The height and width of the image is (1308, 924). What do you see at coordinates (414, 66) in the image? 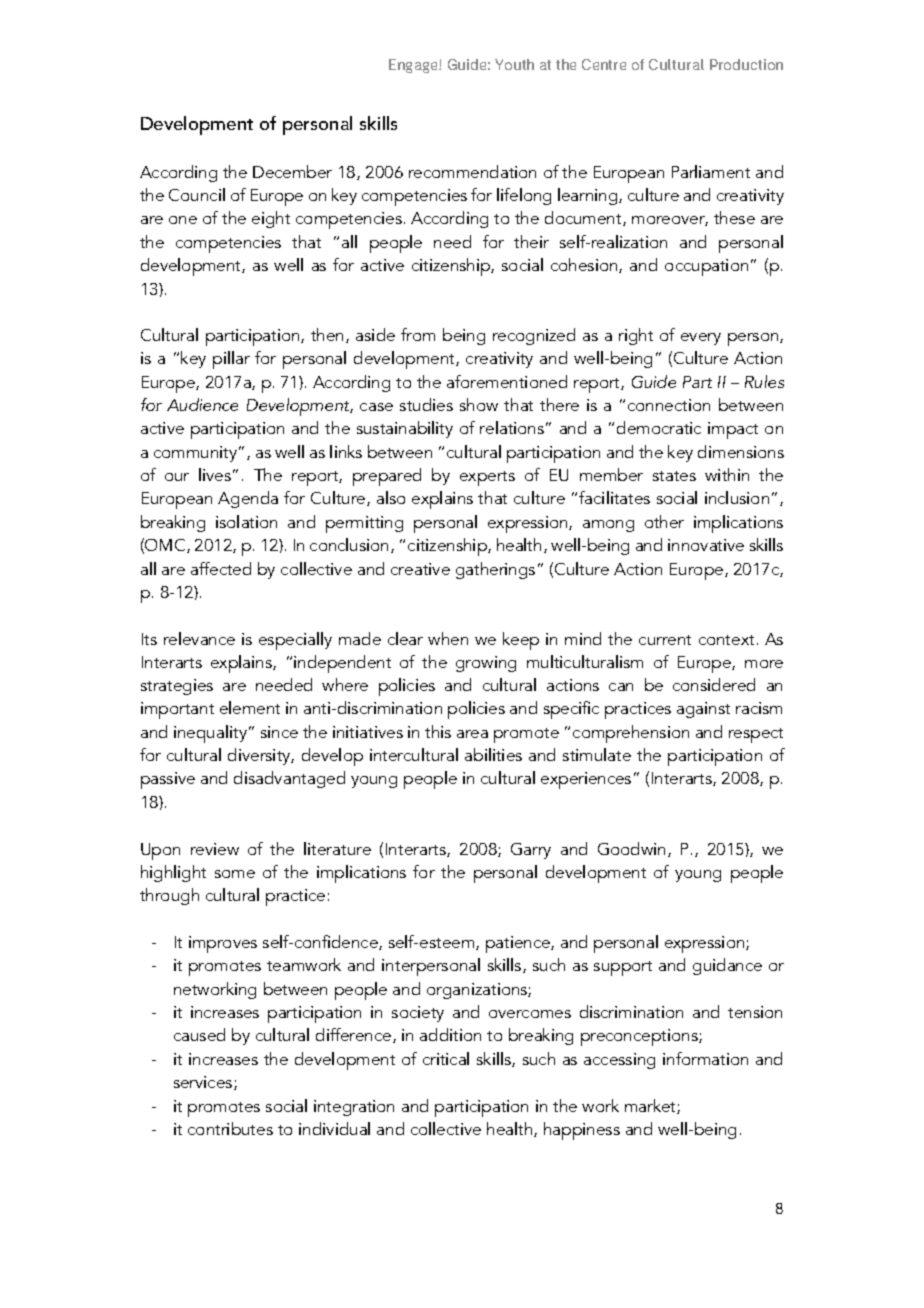
I see `Engage` at bounding box center [414, 66].
